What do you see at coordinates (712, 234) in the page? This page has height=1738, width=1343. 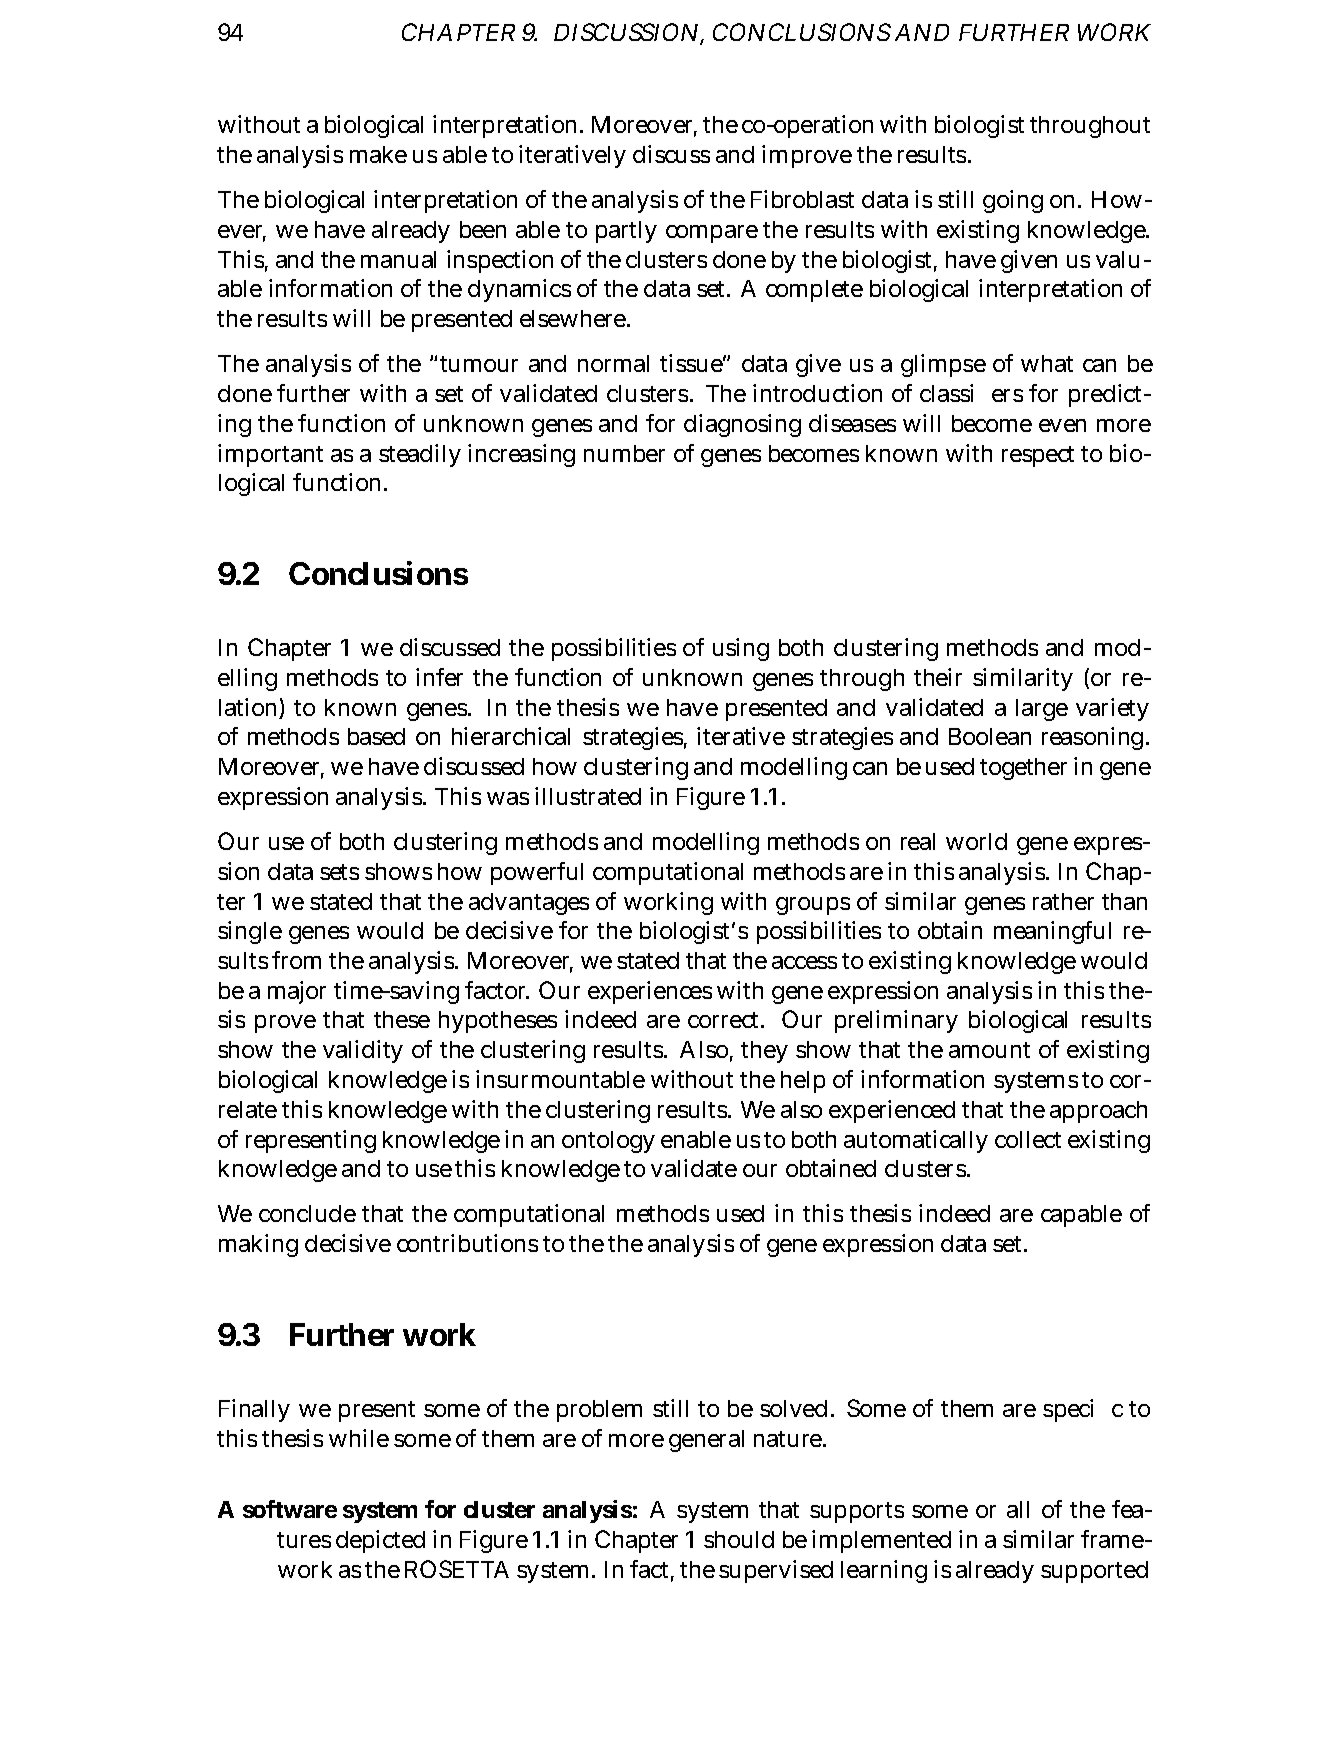 I see `compare` at bounding box center [712, 234].
